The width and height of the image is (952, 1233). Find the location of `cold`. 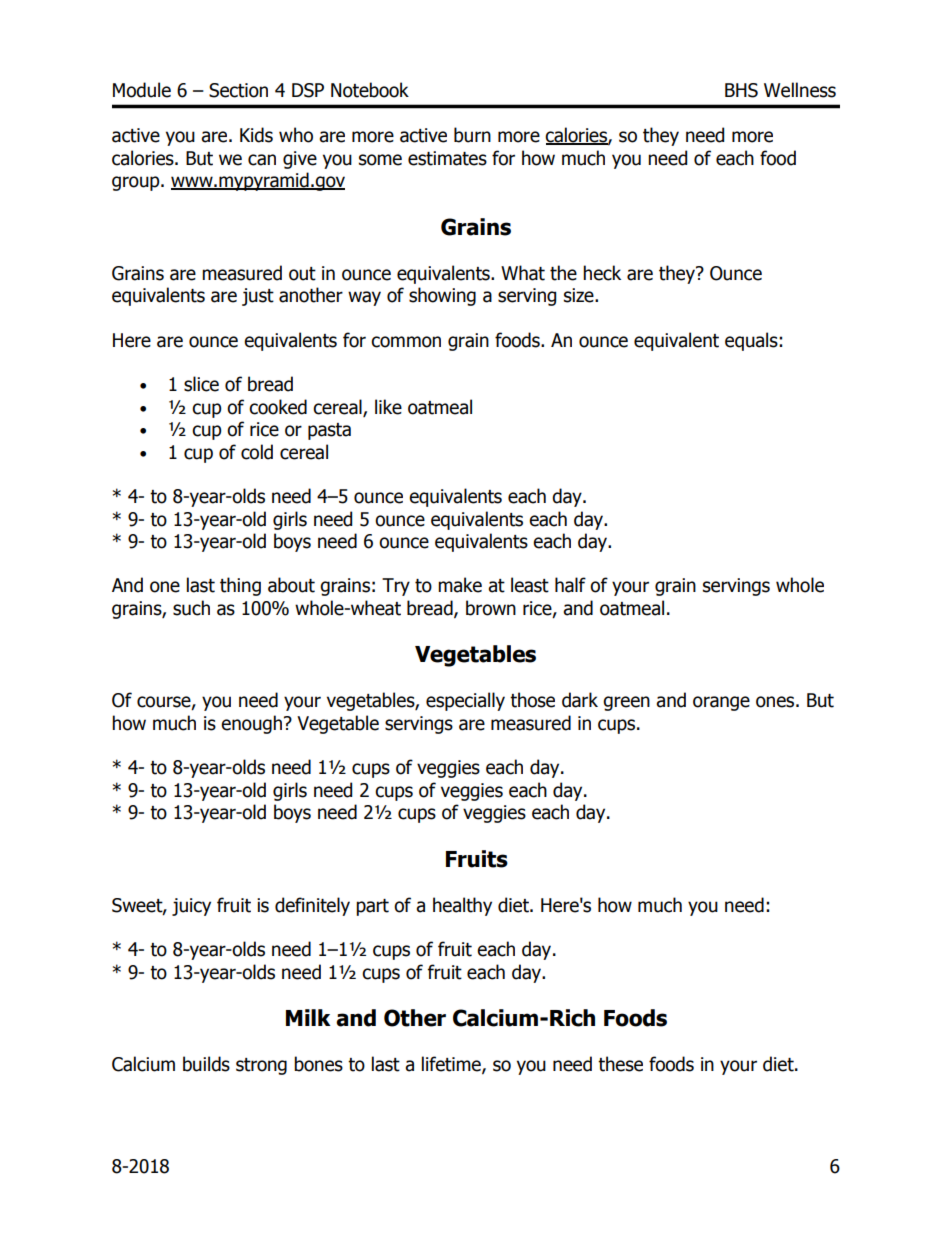

cold is located at coordinates (257, 452).
